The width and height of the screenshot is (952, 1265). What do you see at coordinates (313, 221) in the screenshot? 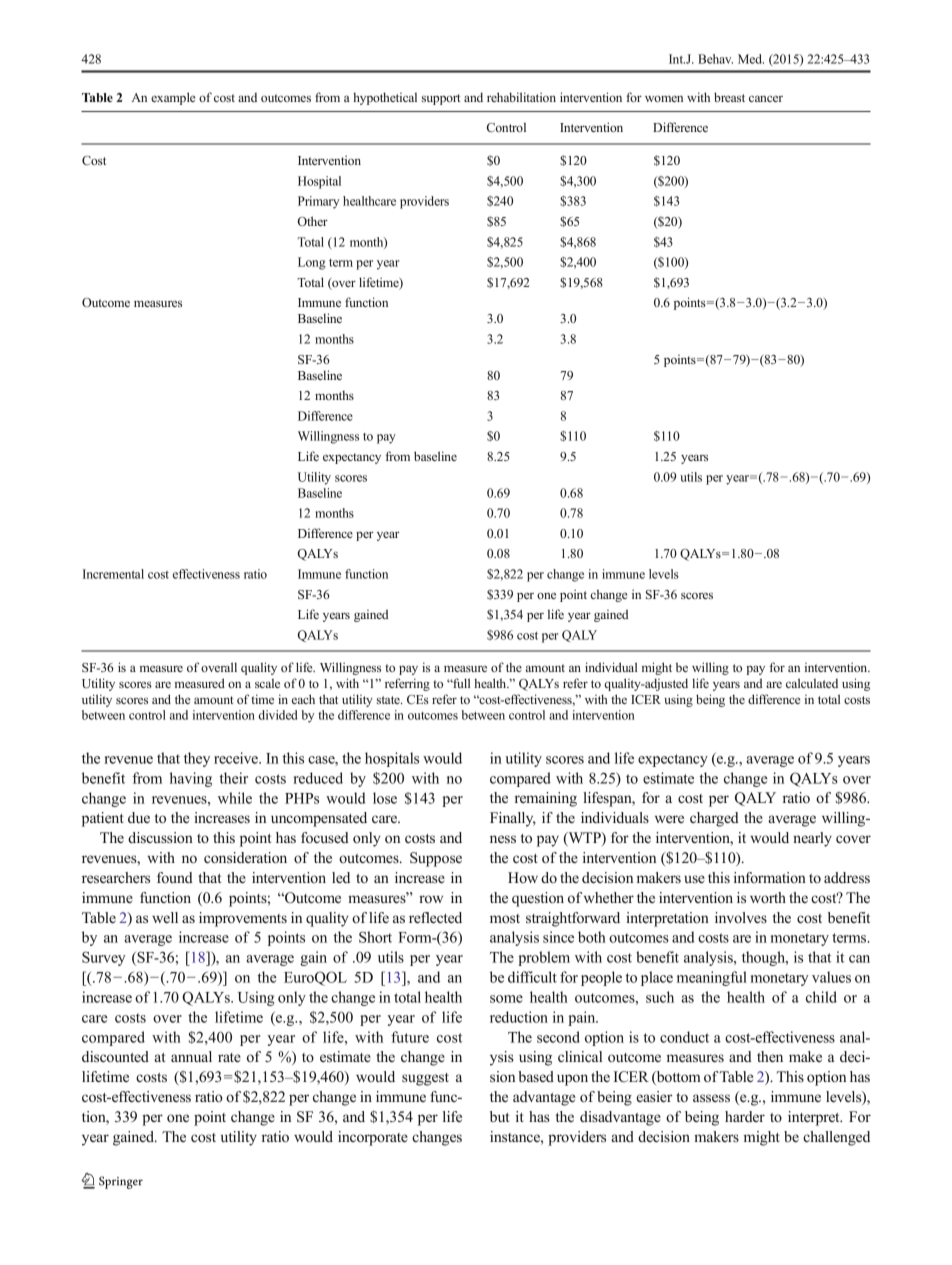
I see `Other` at bounding box center [313, 221].
